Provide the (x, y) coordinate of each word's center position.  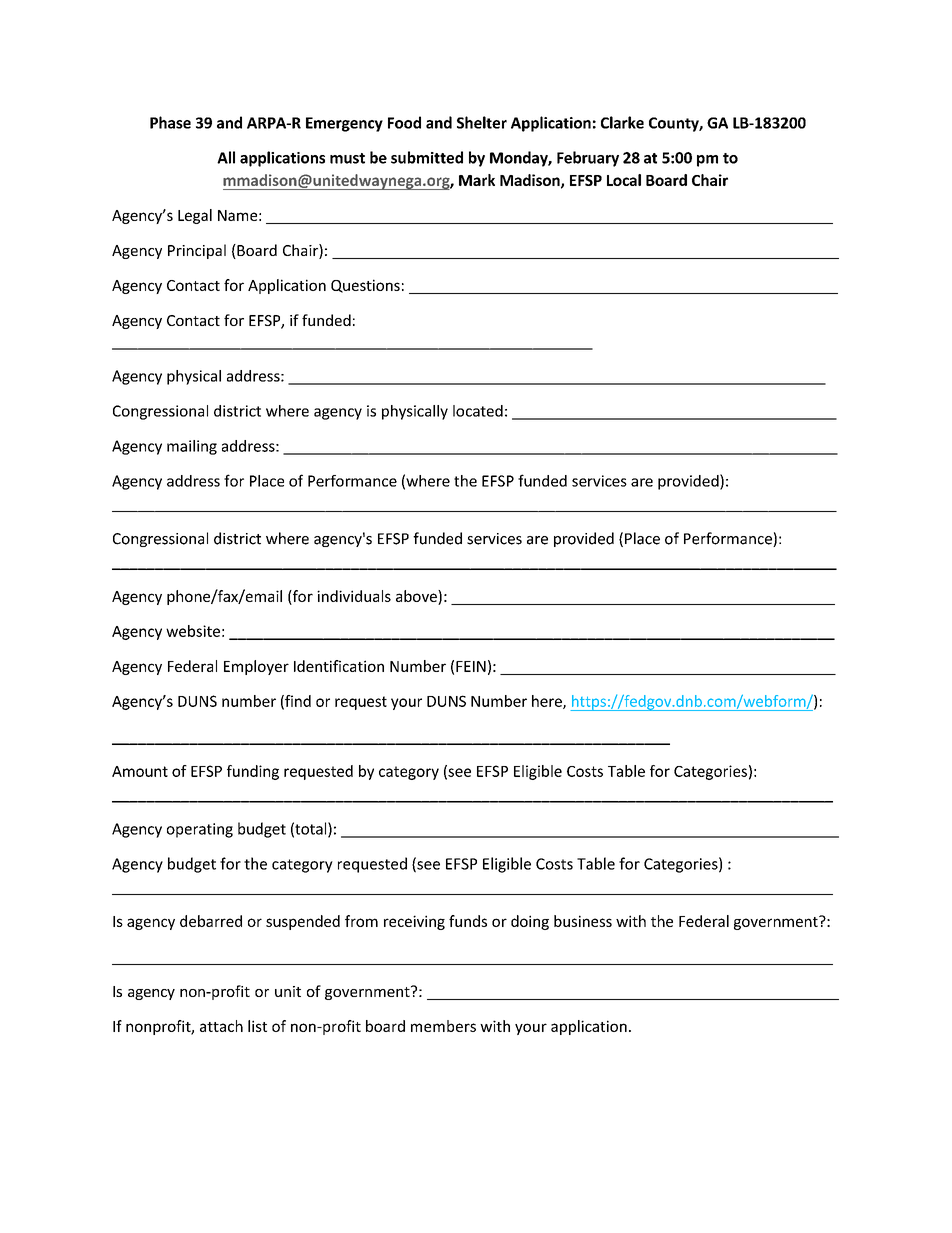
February (588, 159)
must (347, 158)
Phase (170, 122)
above (417, 596)
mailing (192, 447)
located (478, 411)
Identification (339, 666)
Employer (256, 667)
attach (221, 1026)
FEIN (471, 666)
